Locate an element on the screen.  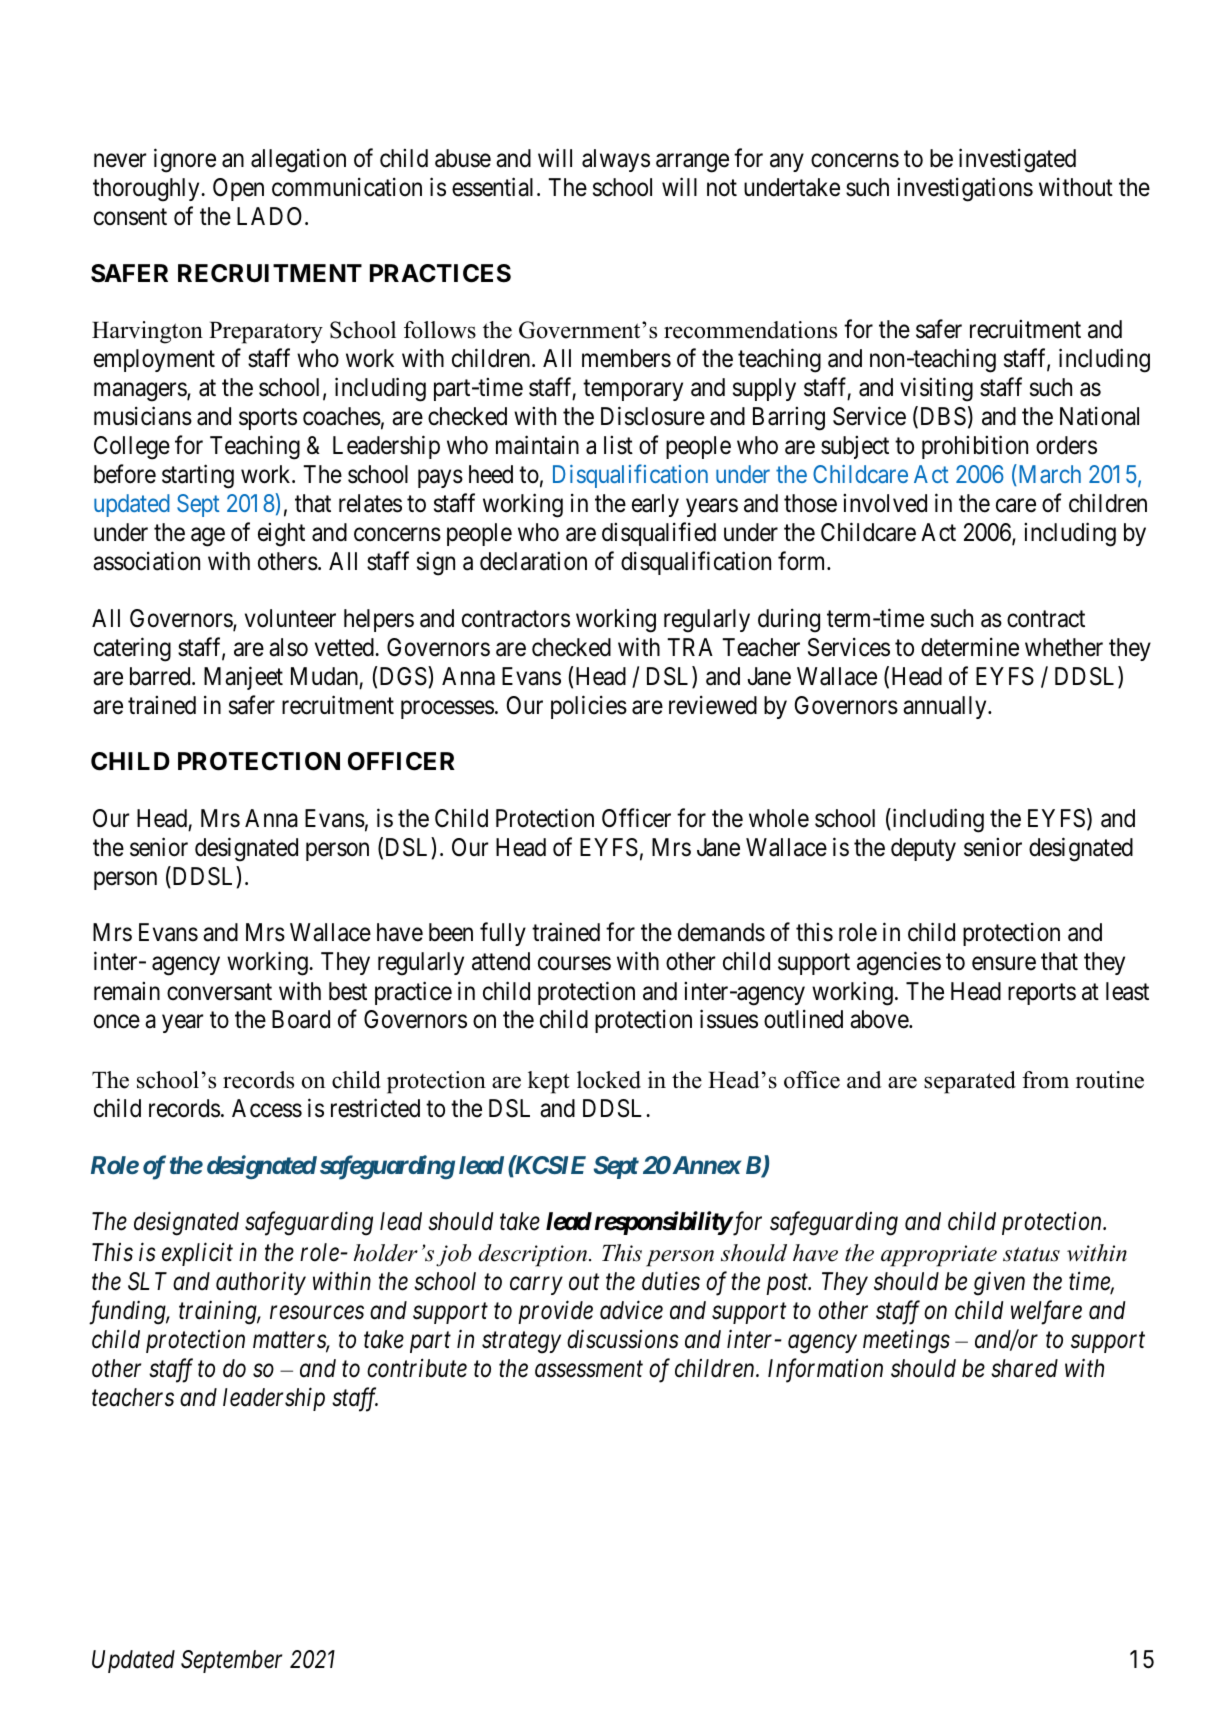
courses is located at coordinates (574, 964).
